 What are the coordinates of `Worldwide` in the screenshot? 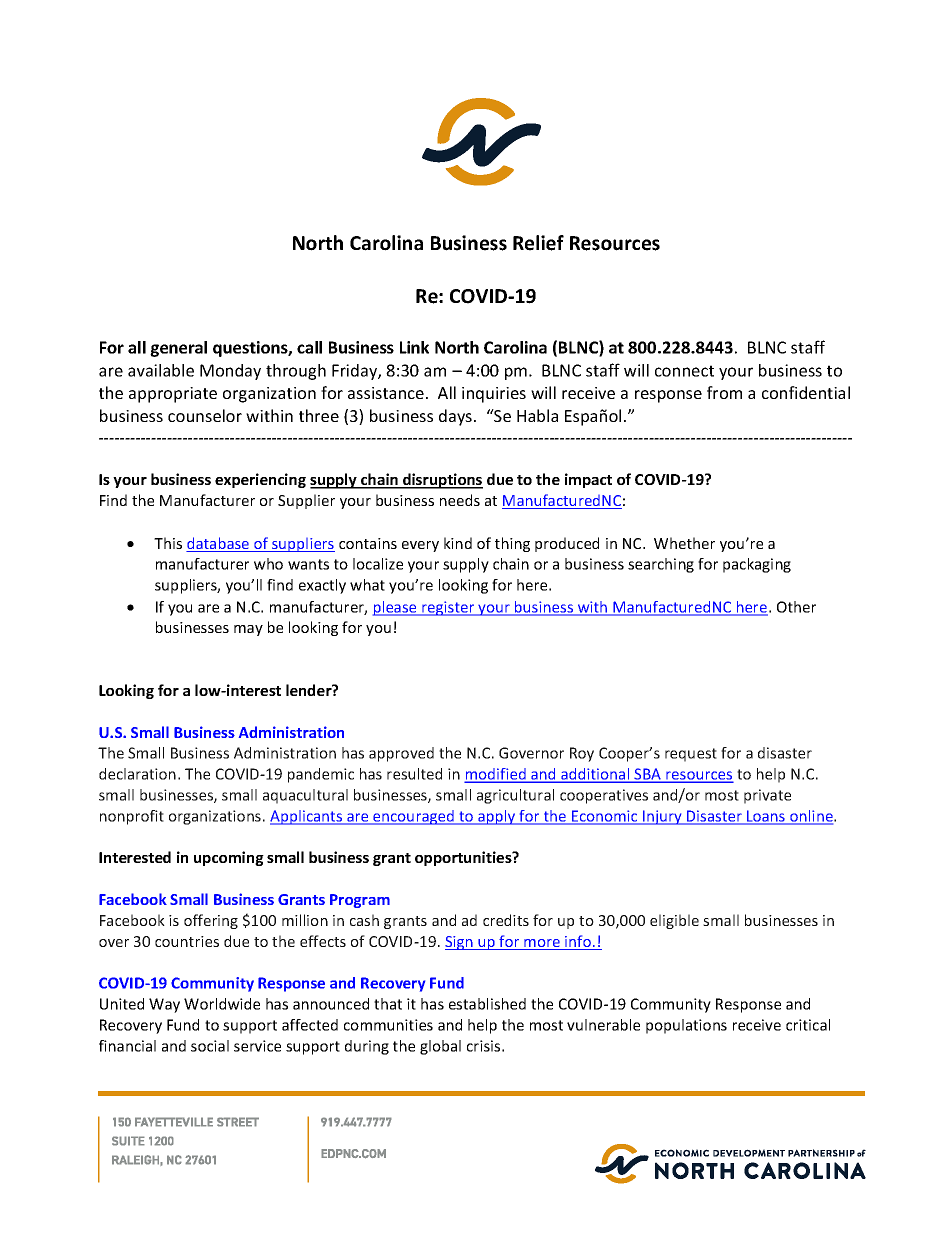 It's located at (222, 1004).
